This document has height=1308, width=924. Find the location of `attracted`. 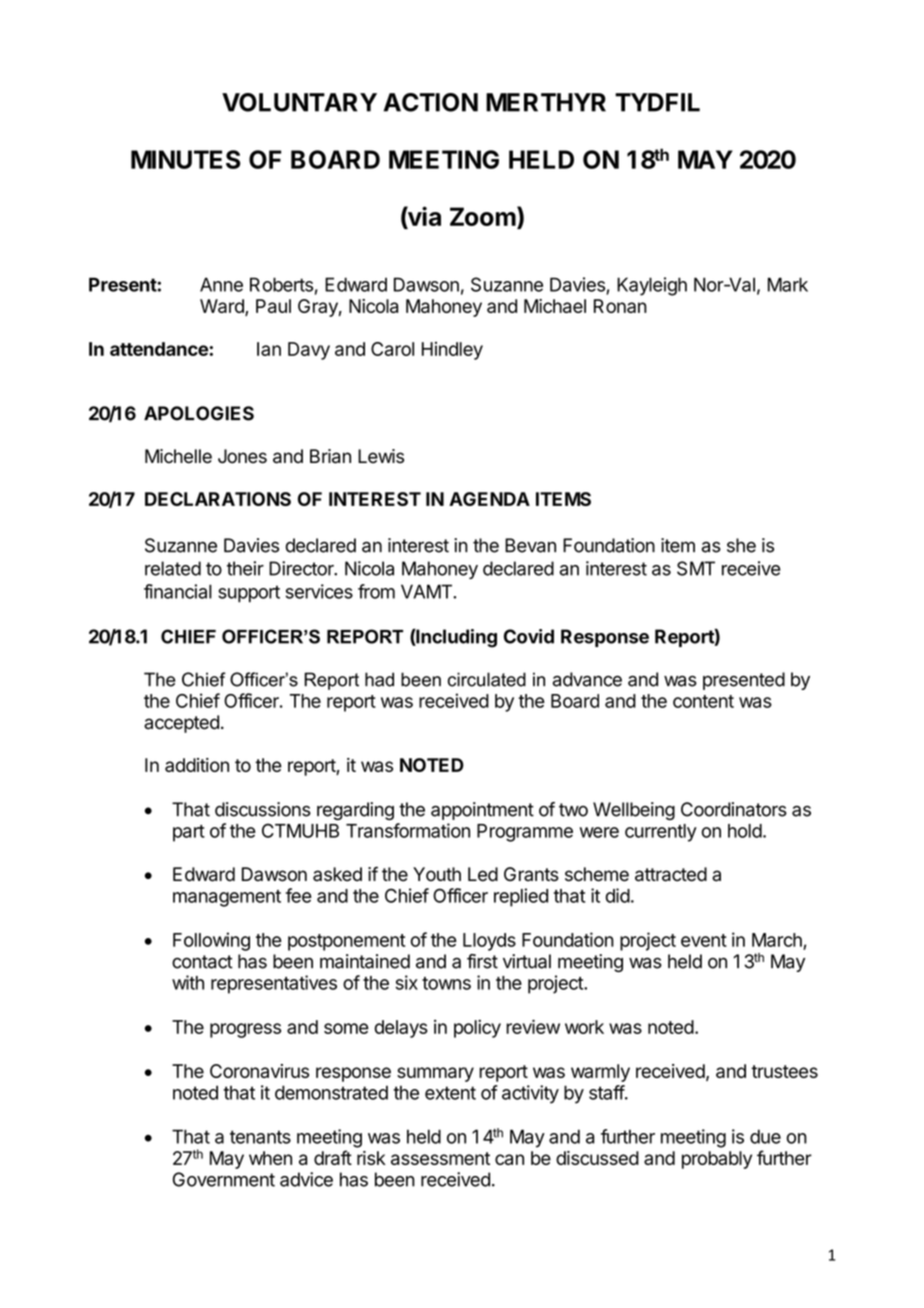

attracted is located at coordinates (671, 874).
